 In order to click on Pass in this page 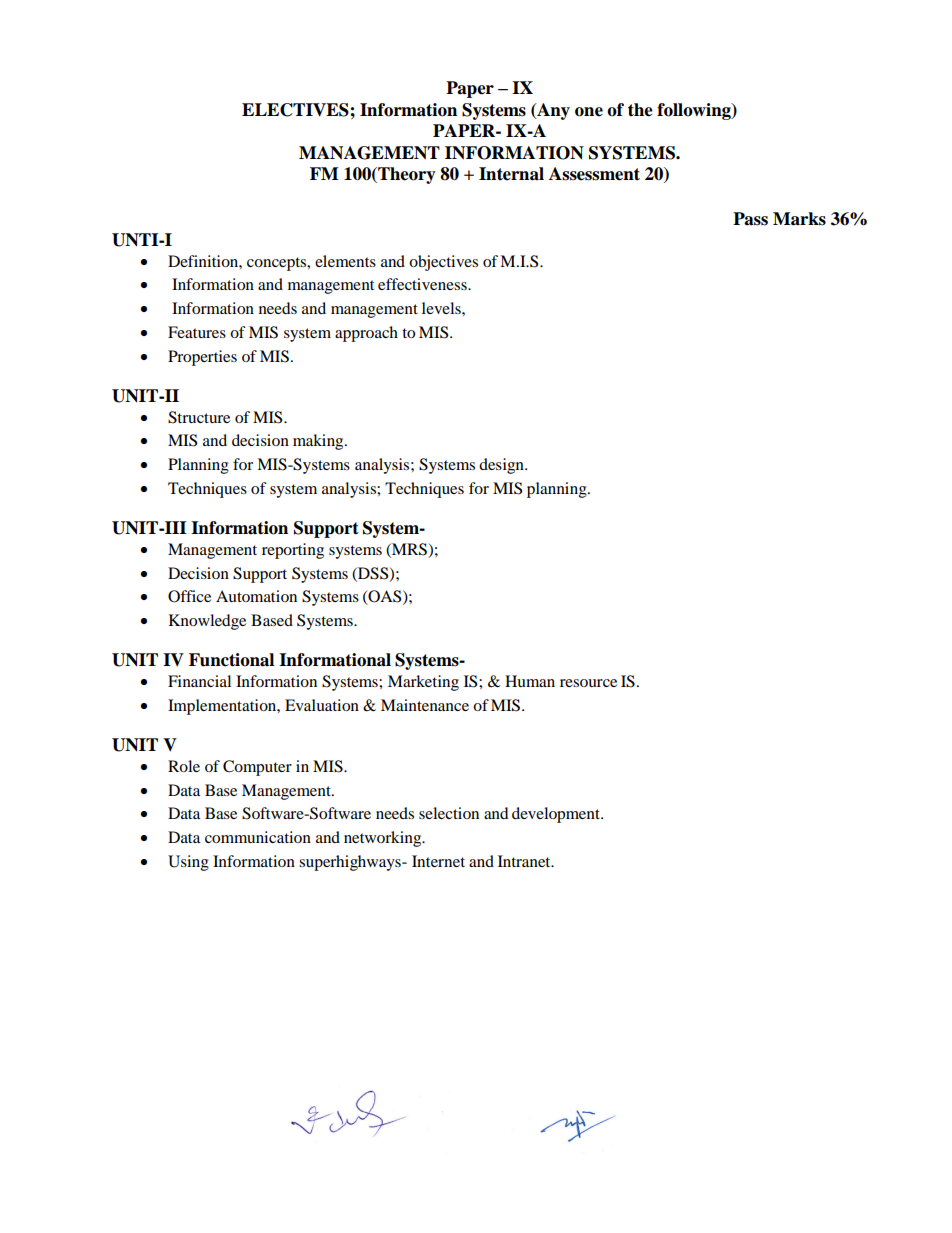, I will do `click(750, 219)`.
